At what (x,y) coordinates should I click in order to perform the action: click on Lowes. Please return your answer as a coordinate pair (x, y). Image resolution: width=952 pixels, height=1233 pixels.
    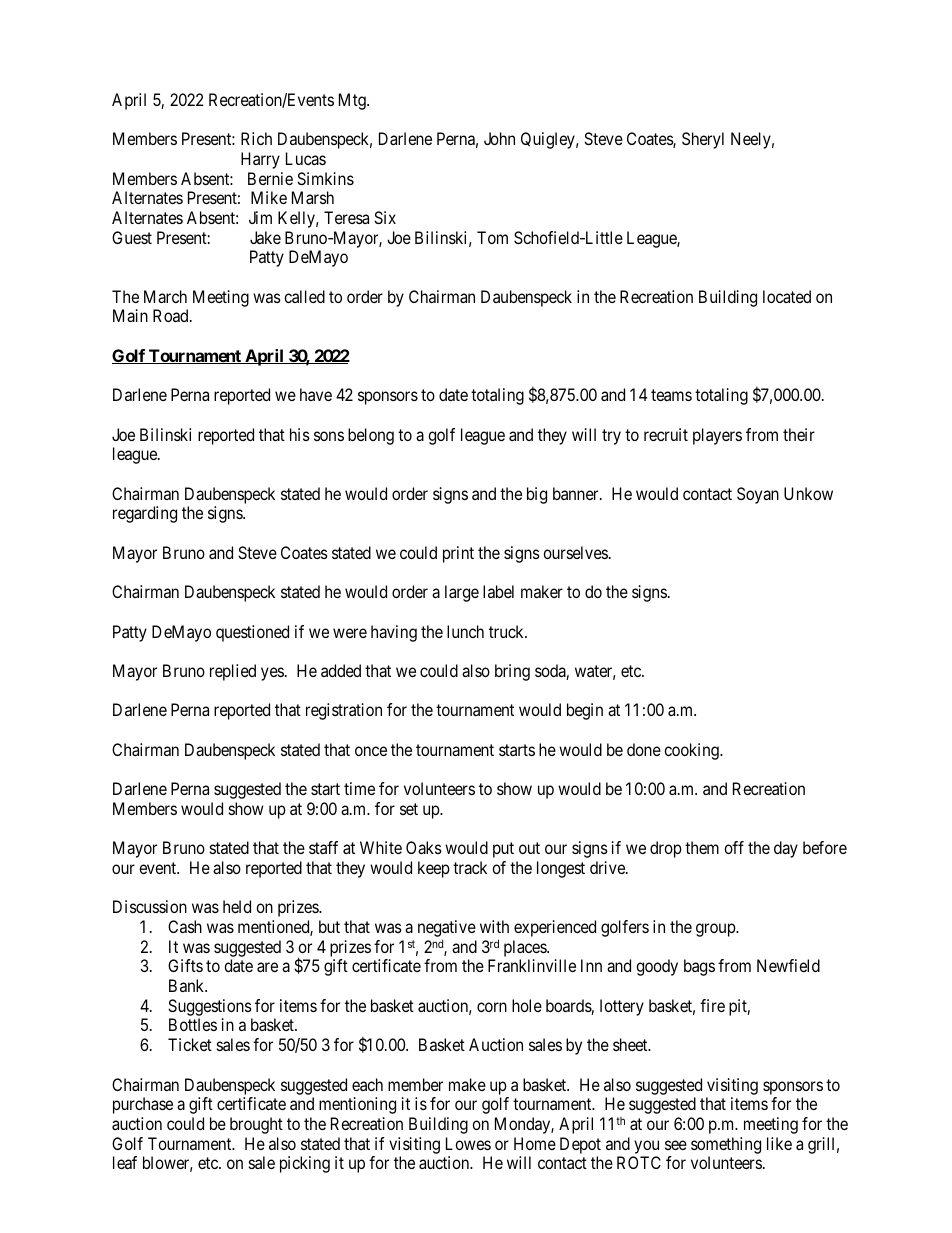
    Looking at the image, I should click on (468, 1143).
